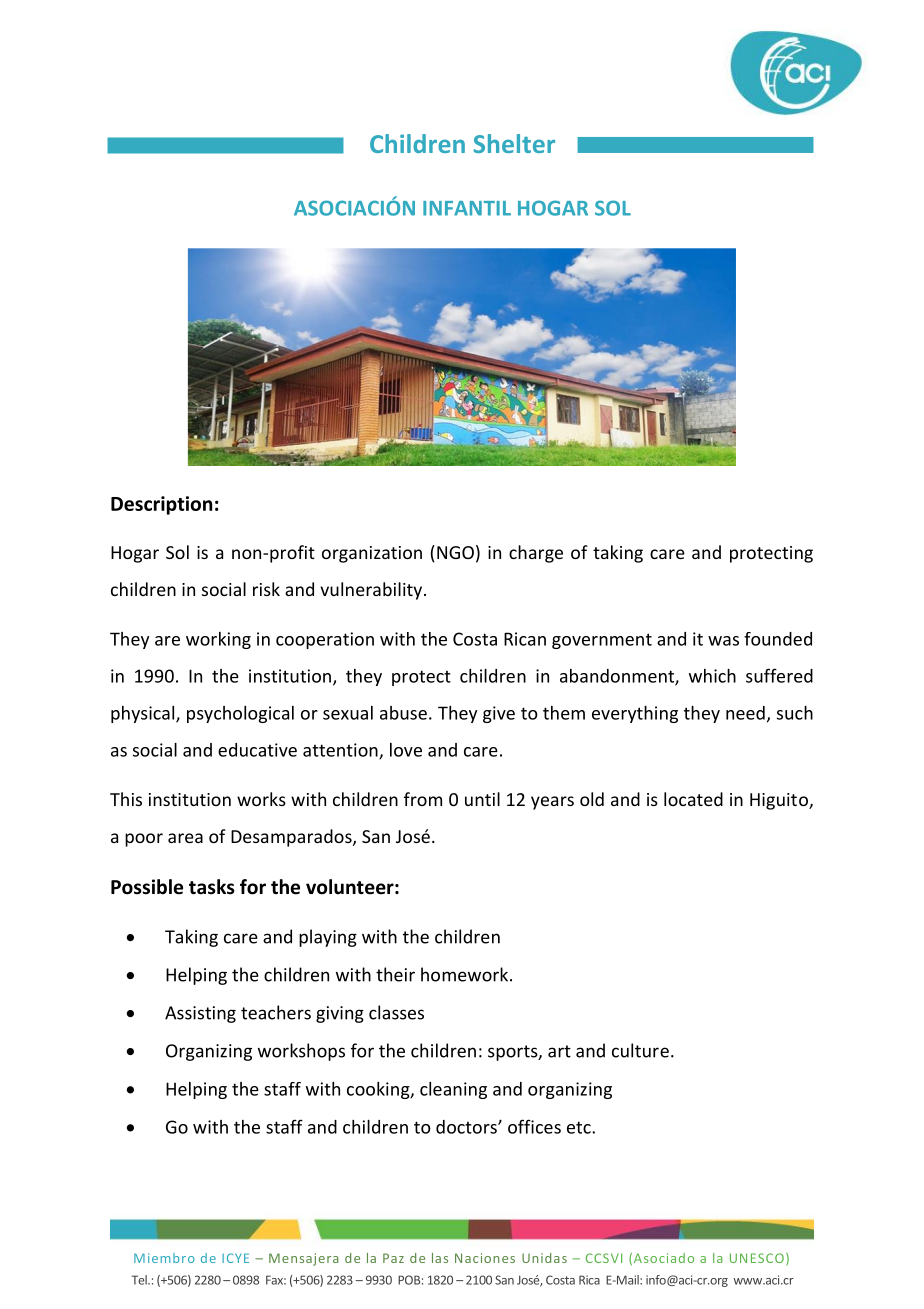 This image has height=1309, width=924. I want to click on charge, so click(536, 554).
